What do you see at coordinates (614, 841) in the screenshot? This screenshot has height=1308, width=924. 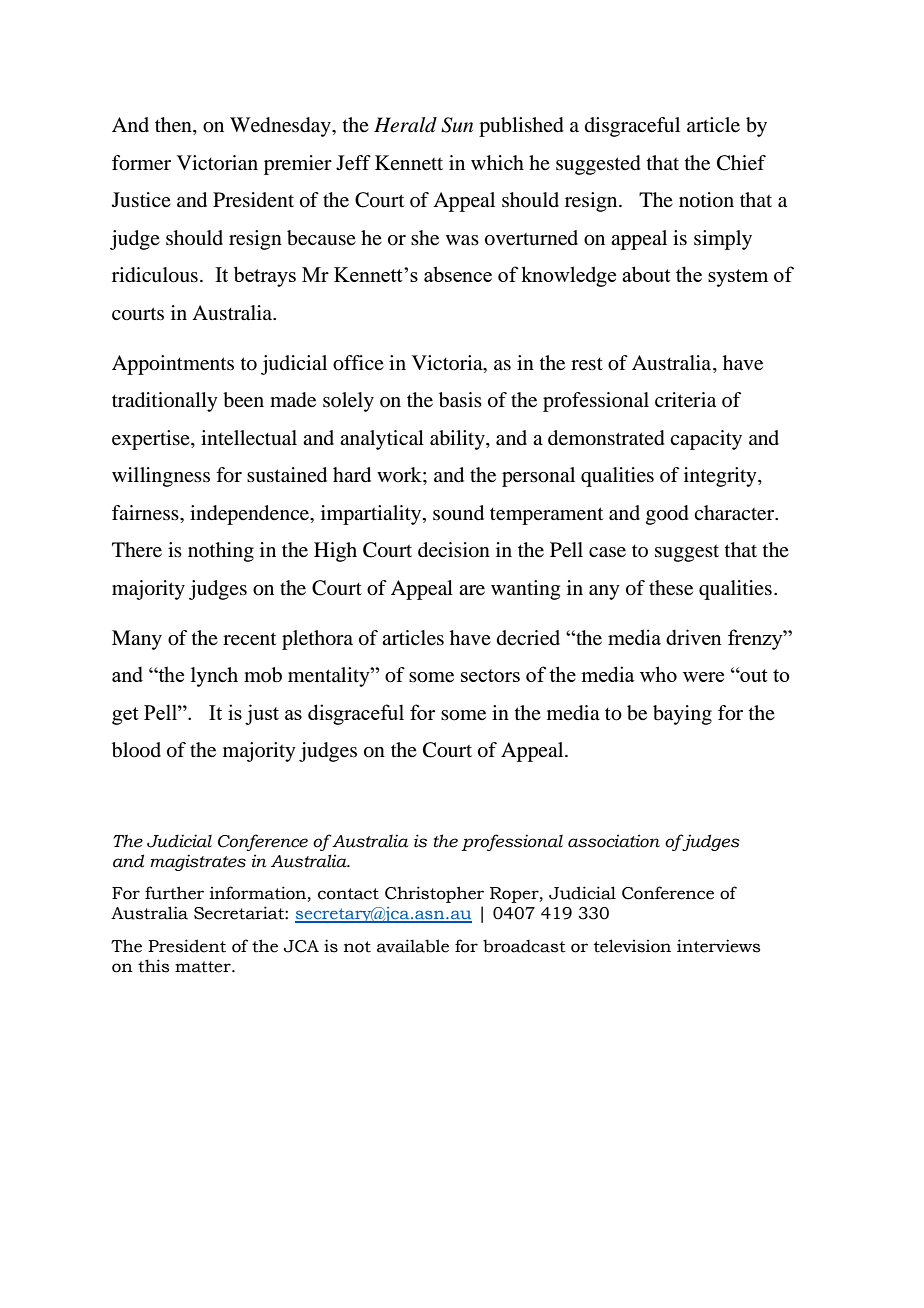 I see `association` at bounding box center [614, 841].
